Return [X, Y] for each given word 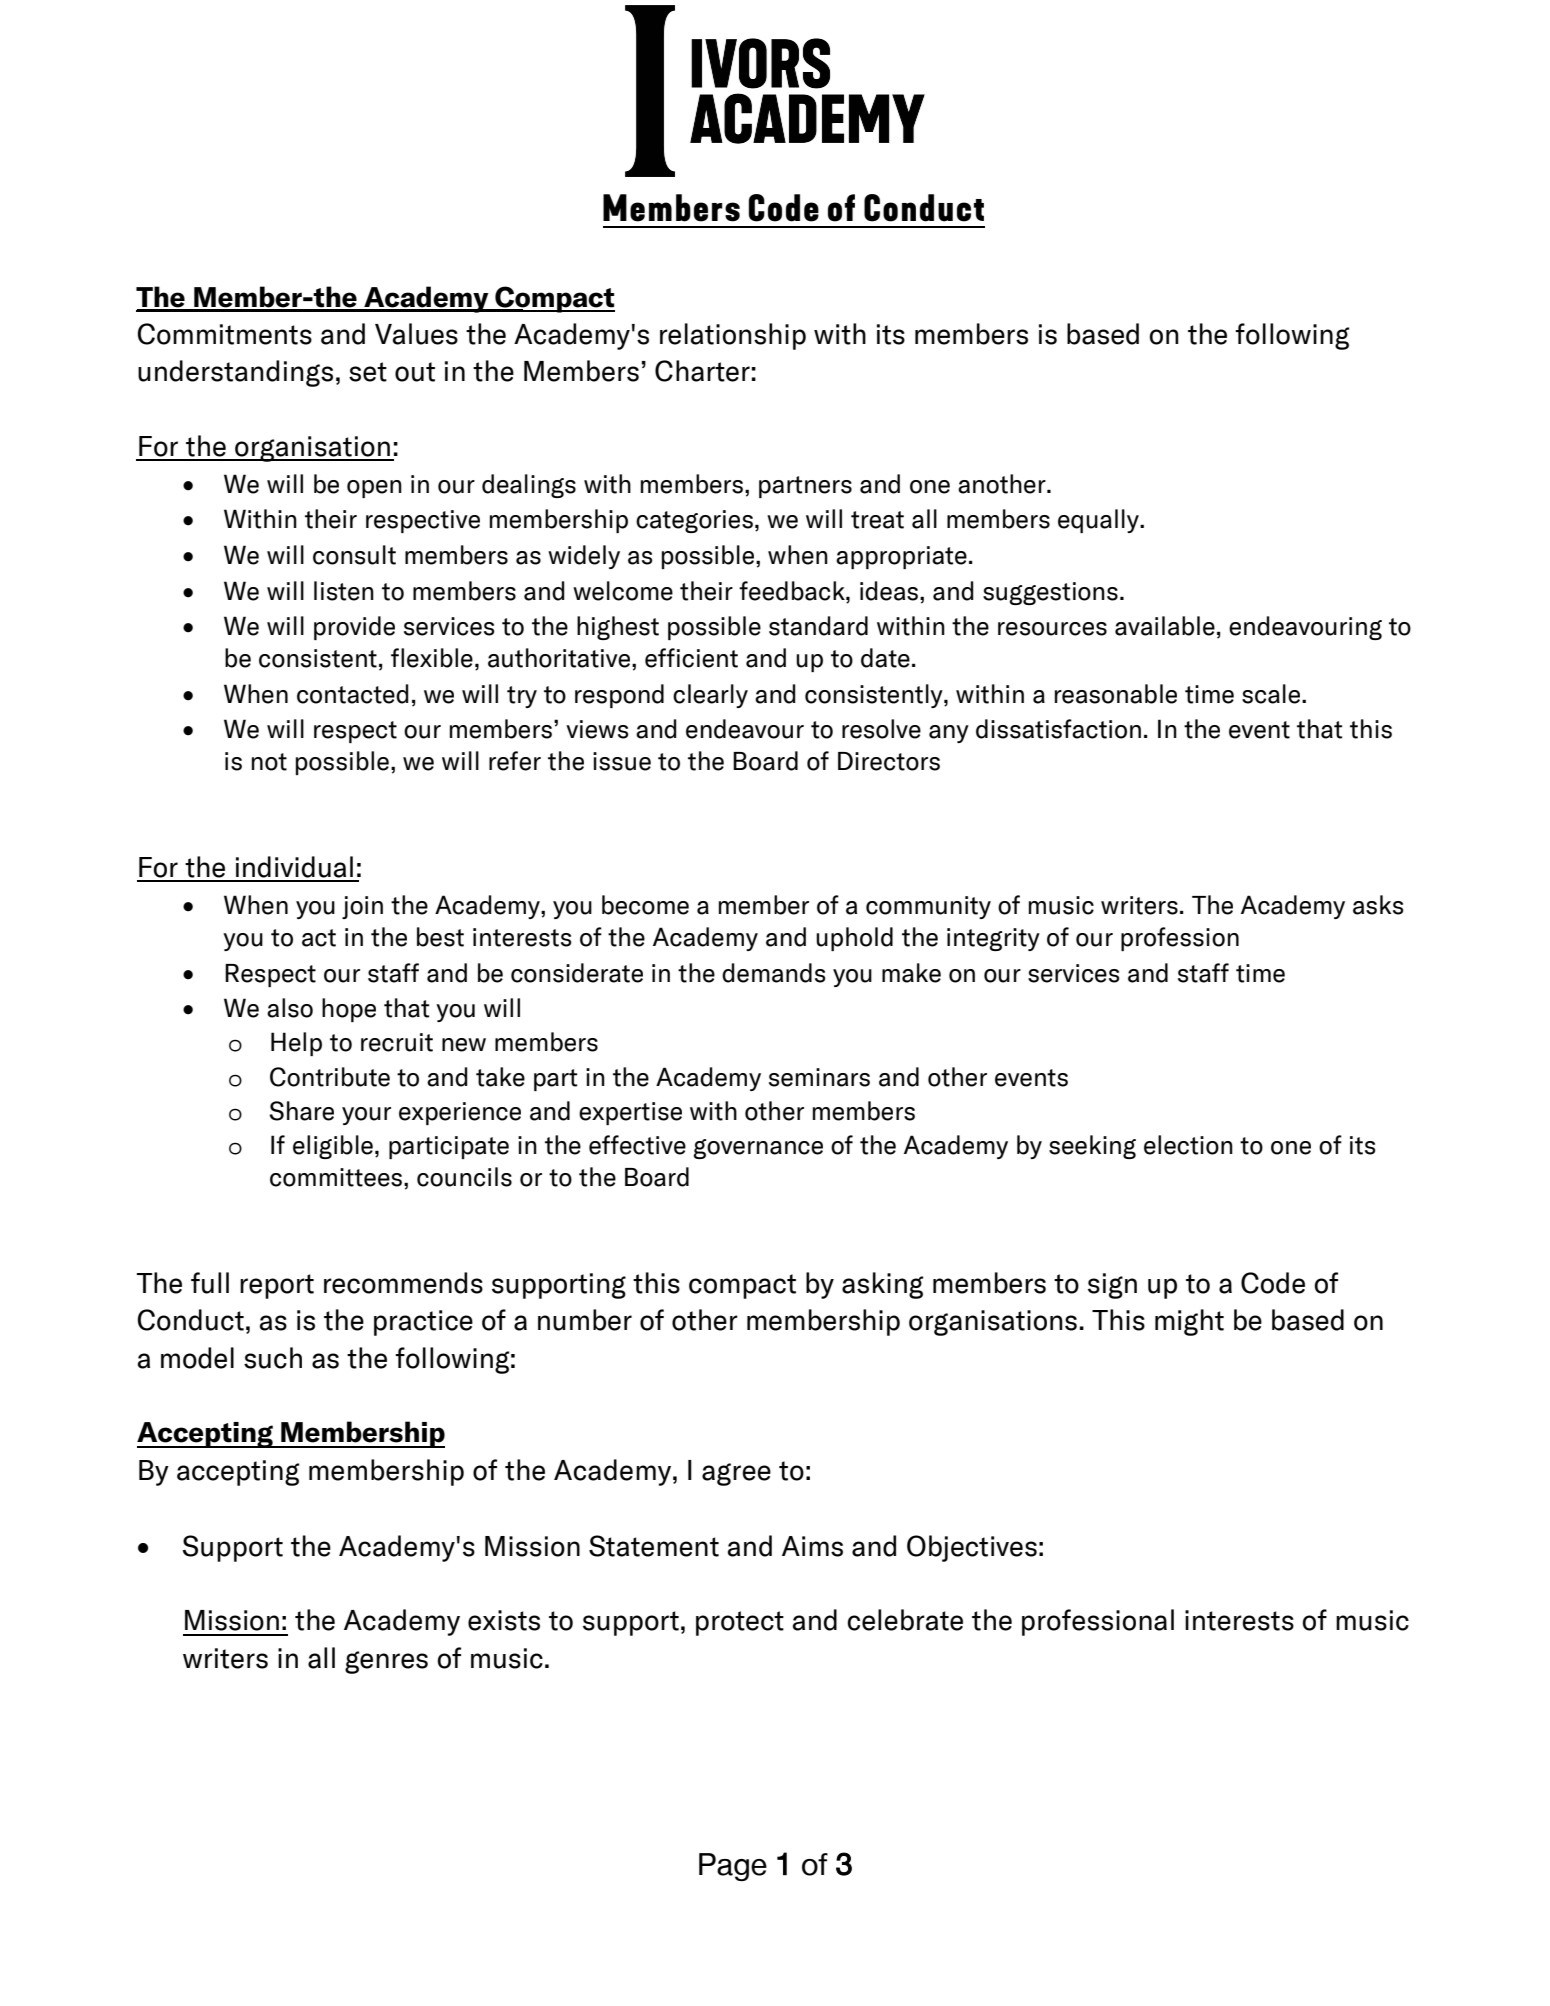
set [368, 372]
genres [386, 1662]
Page [733, 1867]
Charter [702, 371]
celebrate [905, 1620]
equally [1099, 521]
